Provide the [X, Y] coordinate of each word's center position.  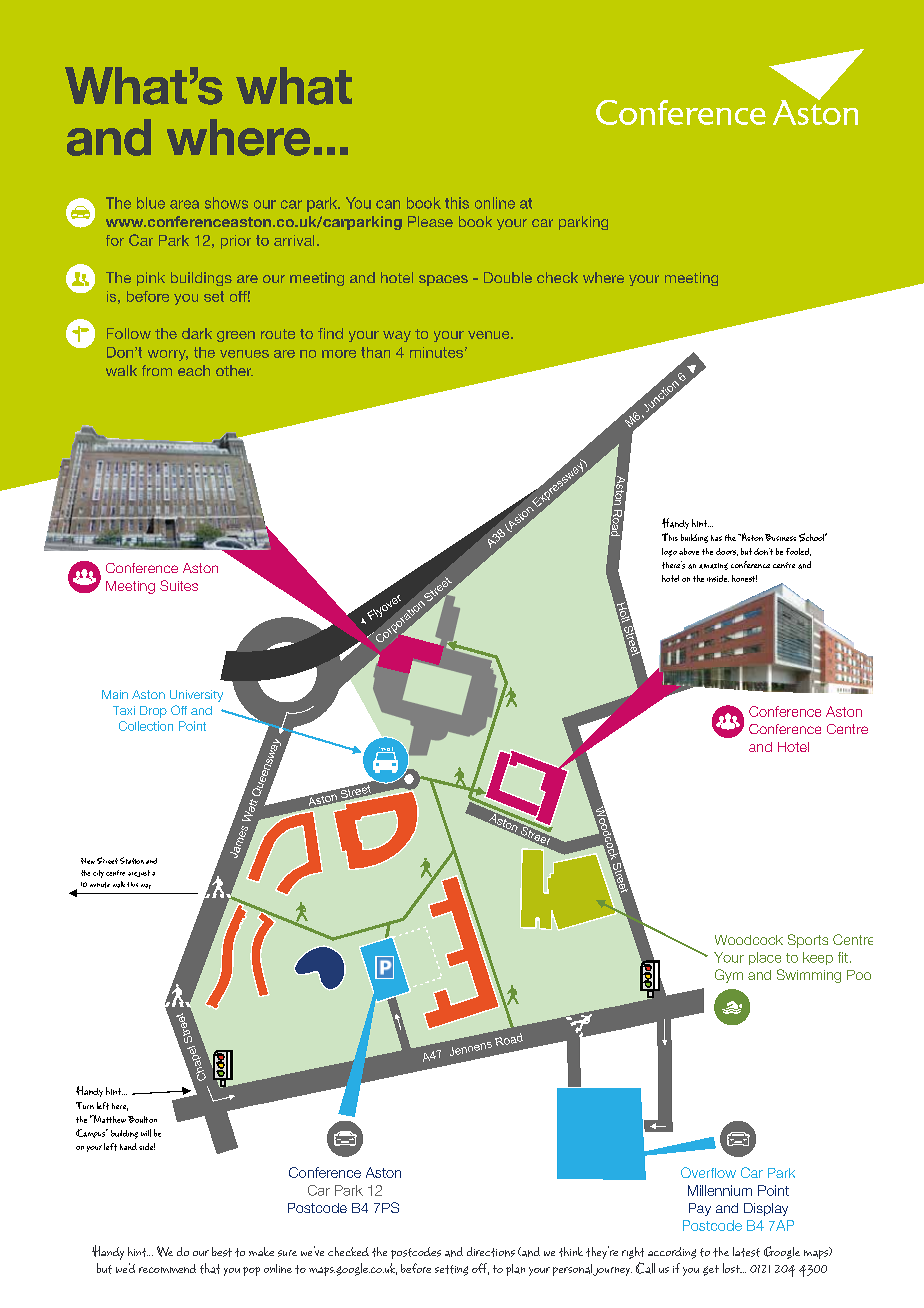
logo [669, 552]
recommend [167, 1268]
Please [430, 221]
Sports [808, 941]
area [184, 204]
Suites [179, 585]
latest [746, 1252]
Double [508, 277]
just [143, 873]
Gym [729, 976]
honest [744, 578]
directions [491, 1252]
